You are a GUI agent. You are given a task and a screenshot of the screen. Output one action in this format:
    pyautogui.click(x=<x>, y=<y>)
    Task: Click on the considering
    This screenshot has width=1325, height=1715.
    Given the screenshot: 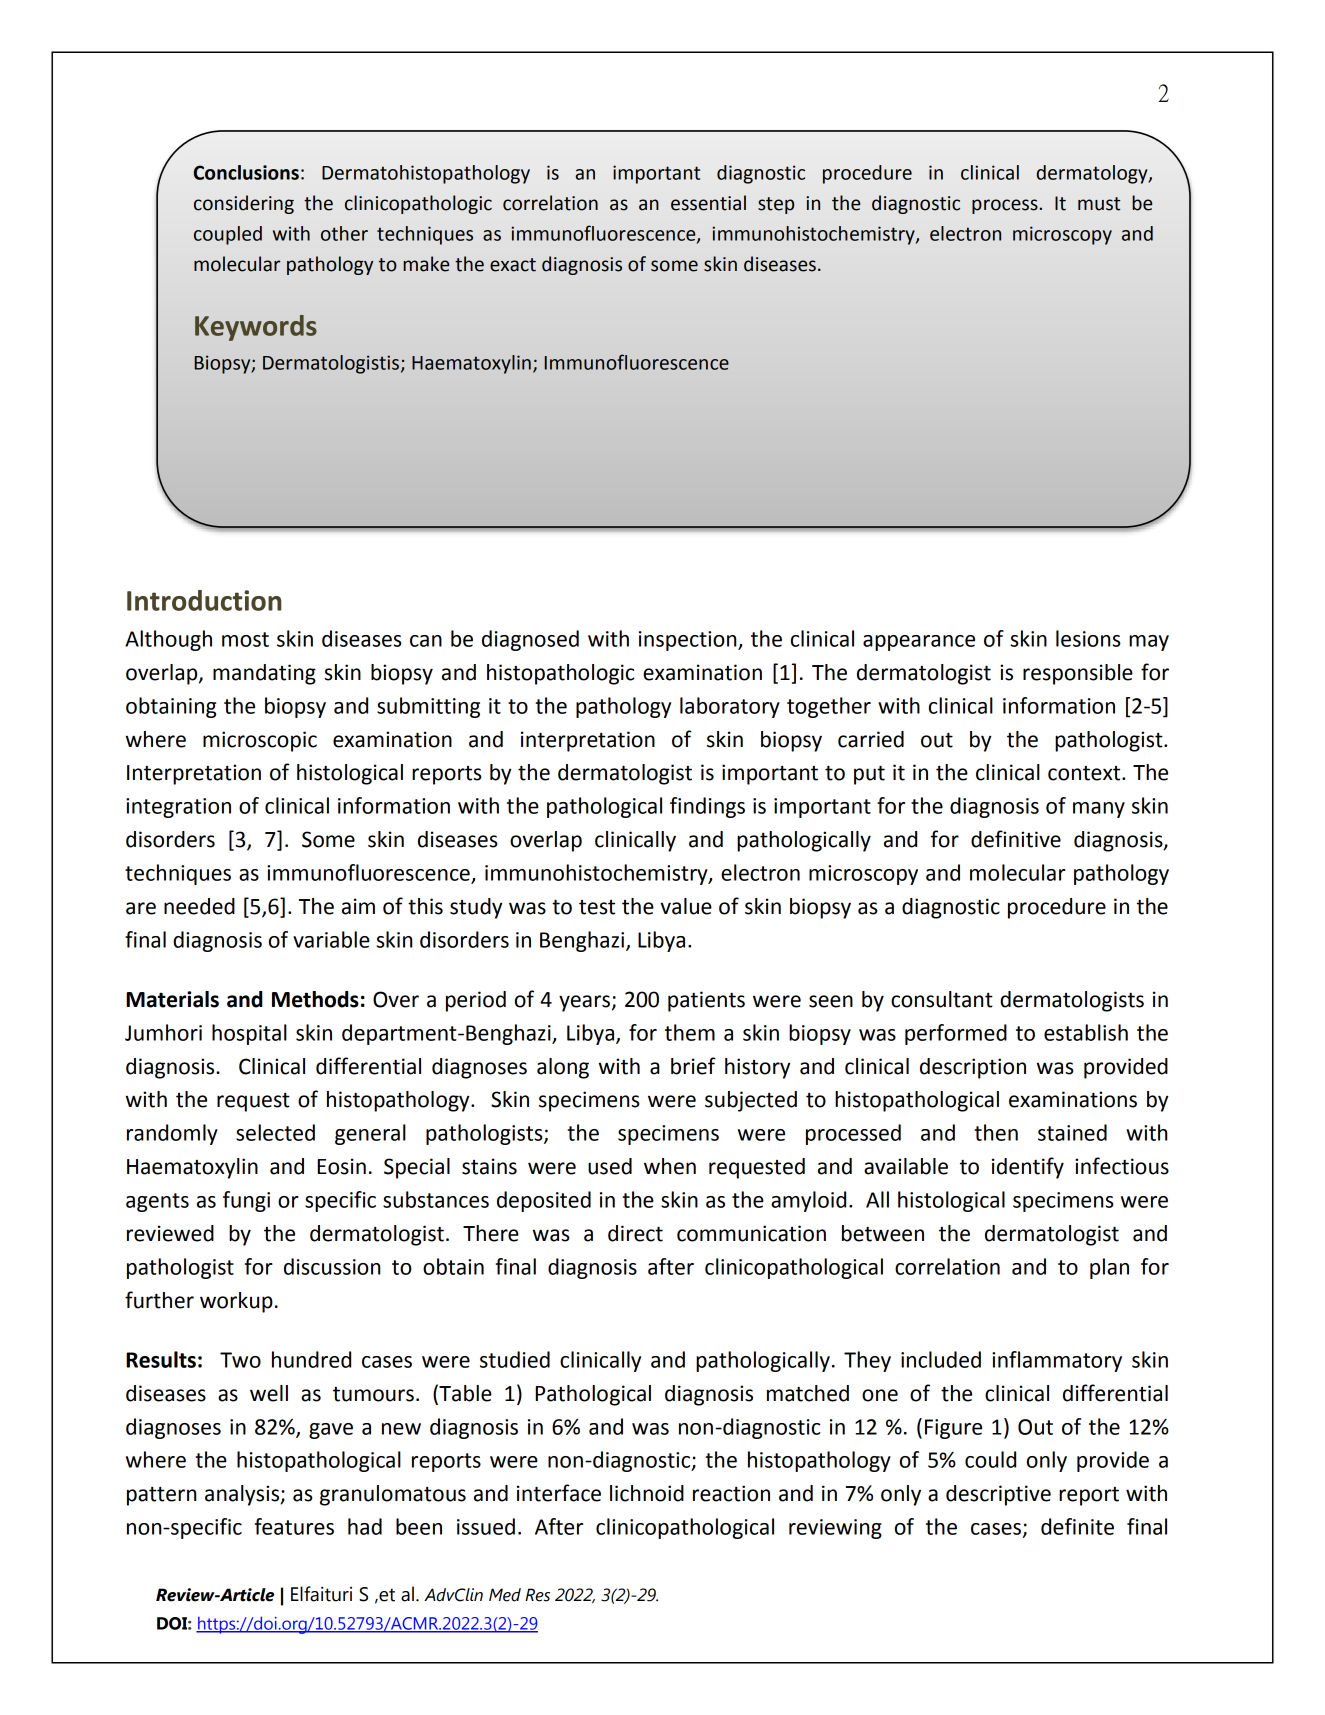 What is the action you would take?
    pyautogui.click(x=244, y=204)
